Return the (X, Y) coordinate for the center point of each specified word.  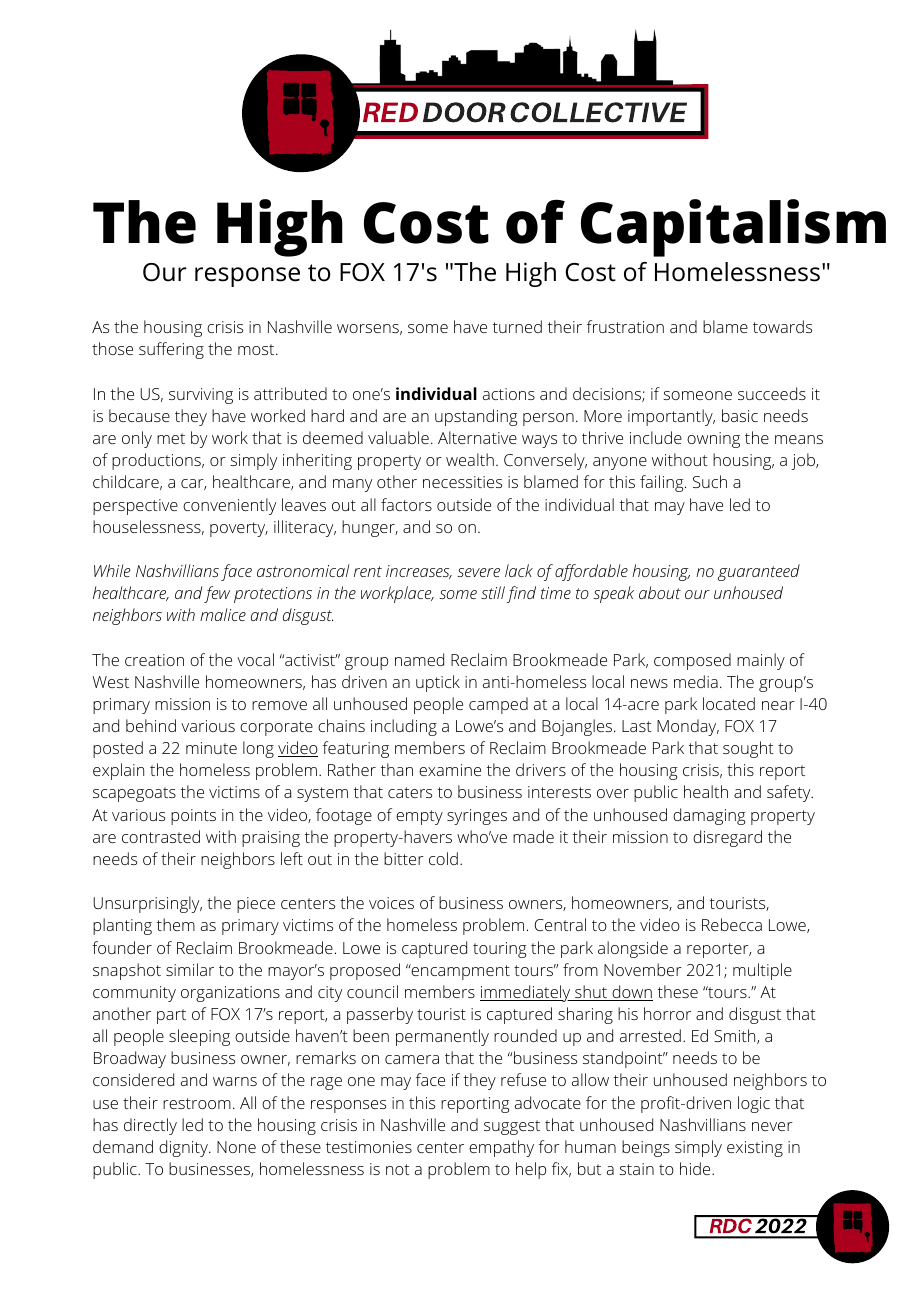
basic (740, 415)
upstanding (476, 417)
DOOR (464, 112)
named (419, 659)
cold (443, 858)
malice (223, 614)
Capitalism (733, 228)
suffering (171, 350)
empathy (501, 1148)
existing (755, 1149)
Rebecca (732, 924)
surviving (201, 396)
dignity (184, 1148)
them (176, 924)
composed (692, 661)
